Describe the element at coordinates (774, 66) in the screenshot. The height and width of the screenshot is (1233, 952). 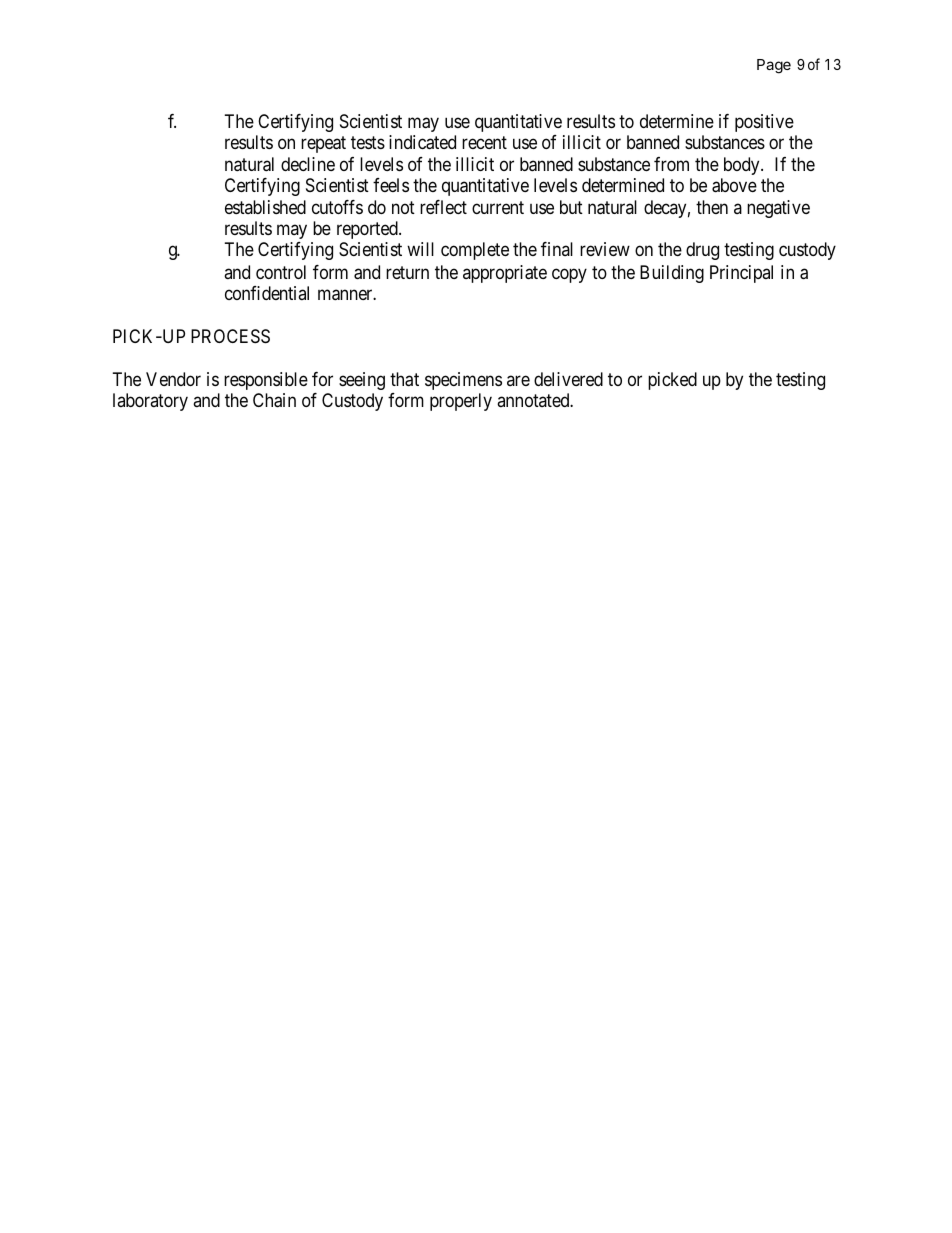
I see `Page` at that location.
